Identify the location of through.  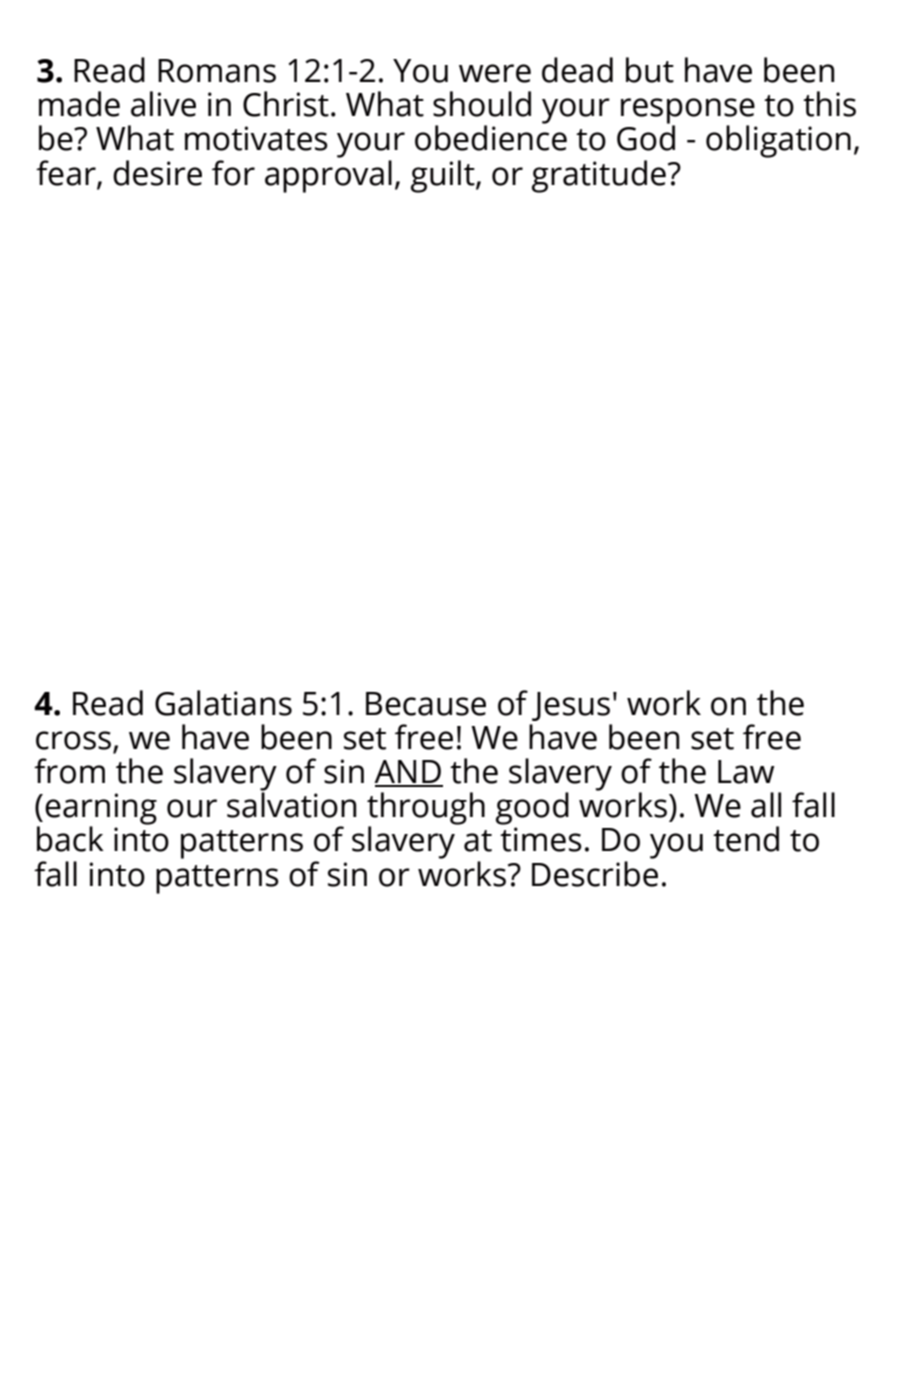
(426, 809).
